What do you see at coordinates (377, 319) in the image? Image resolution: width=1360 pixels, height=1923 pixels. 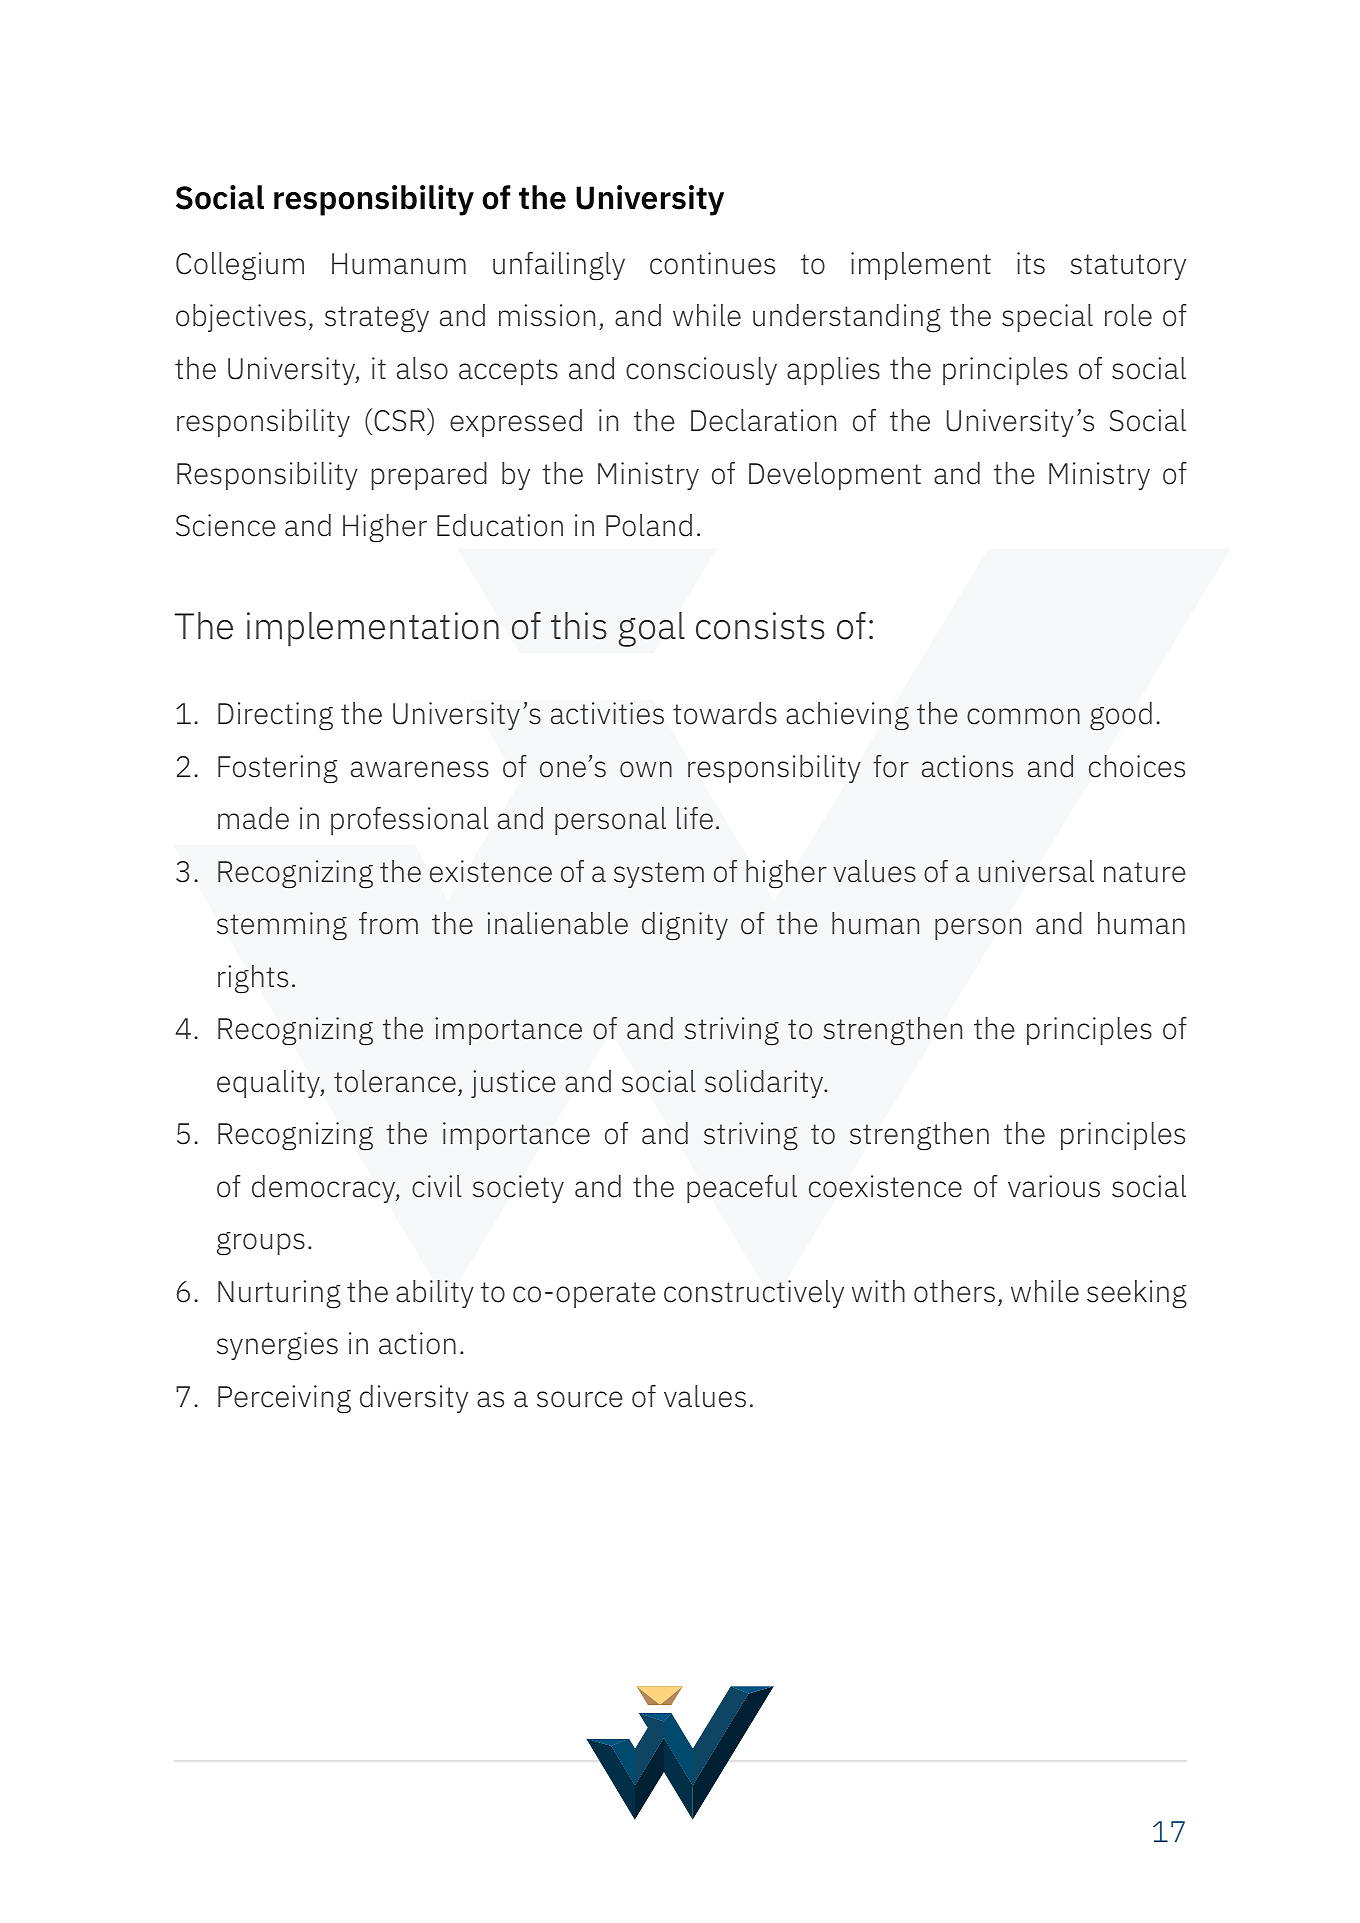 I see `strategy` at bounding box center [377, 319].
